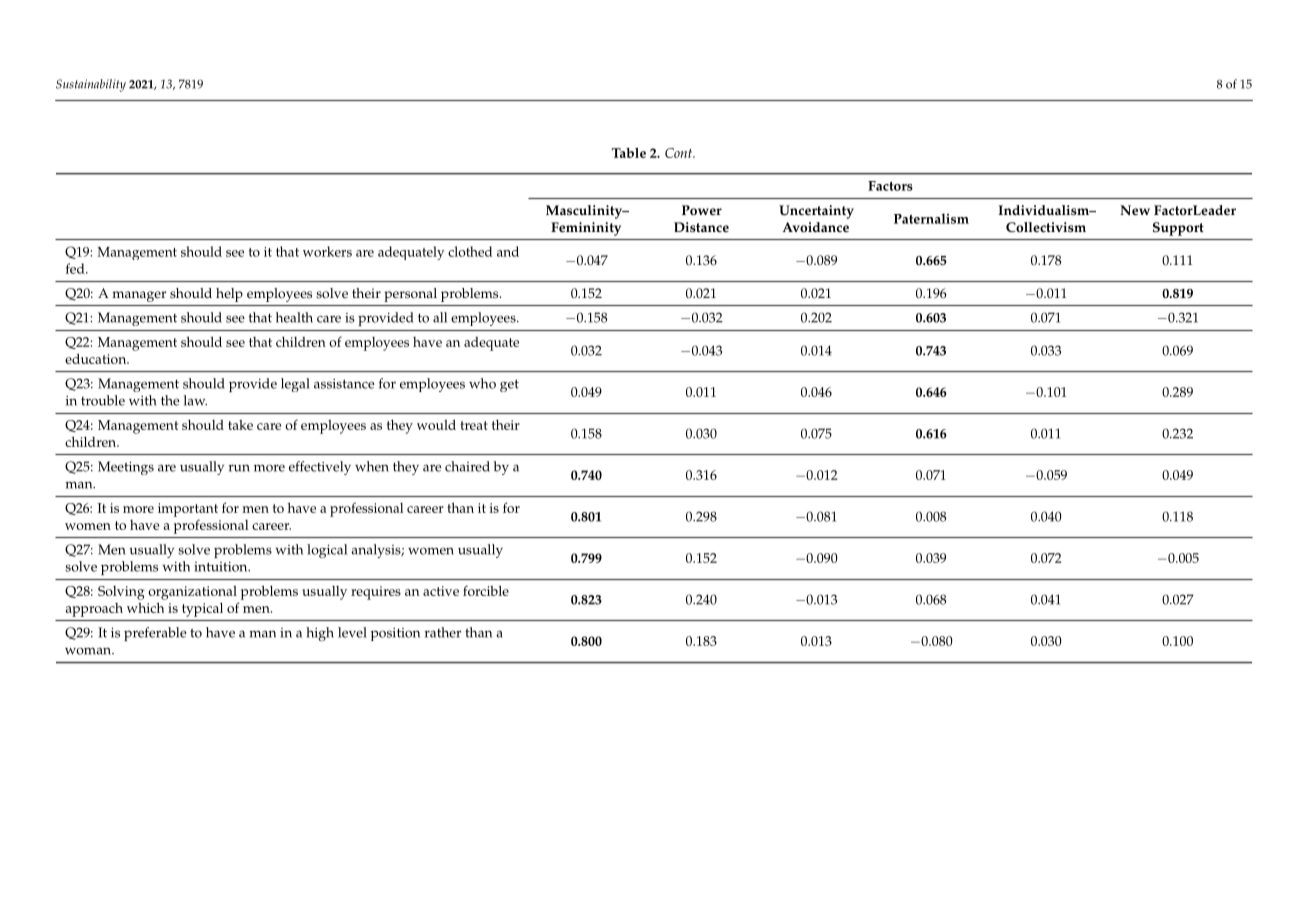 This page has width=1308, height=924. I want to click on forcible, so click(486, 590).
